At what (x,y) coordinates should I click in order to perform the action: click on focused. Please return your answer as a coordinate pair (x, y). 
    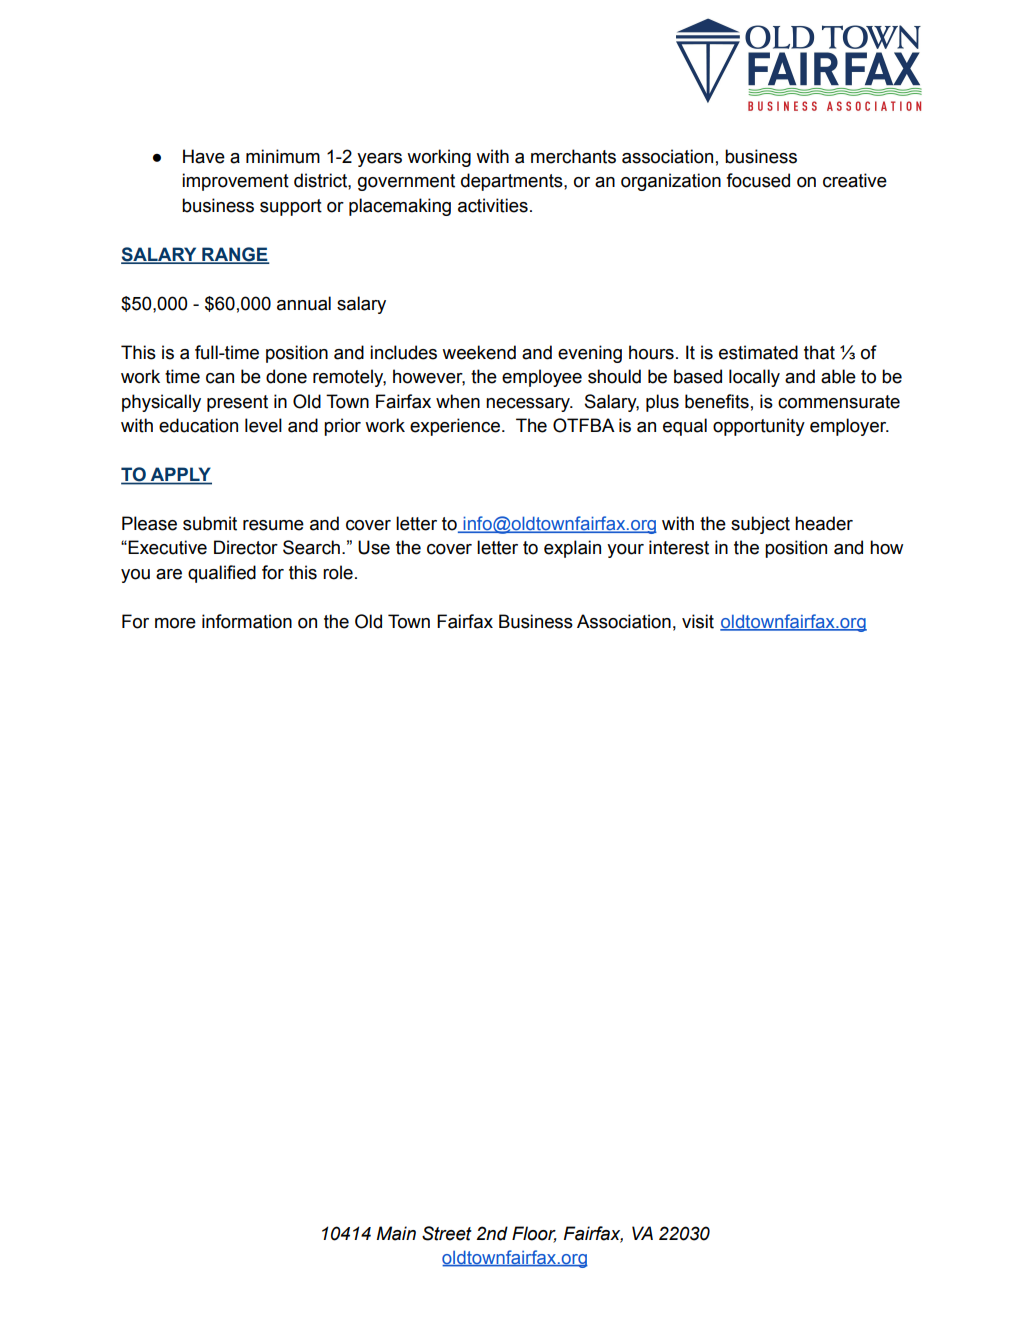
    Looking at the image, I should click on (758, 180).
